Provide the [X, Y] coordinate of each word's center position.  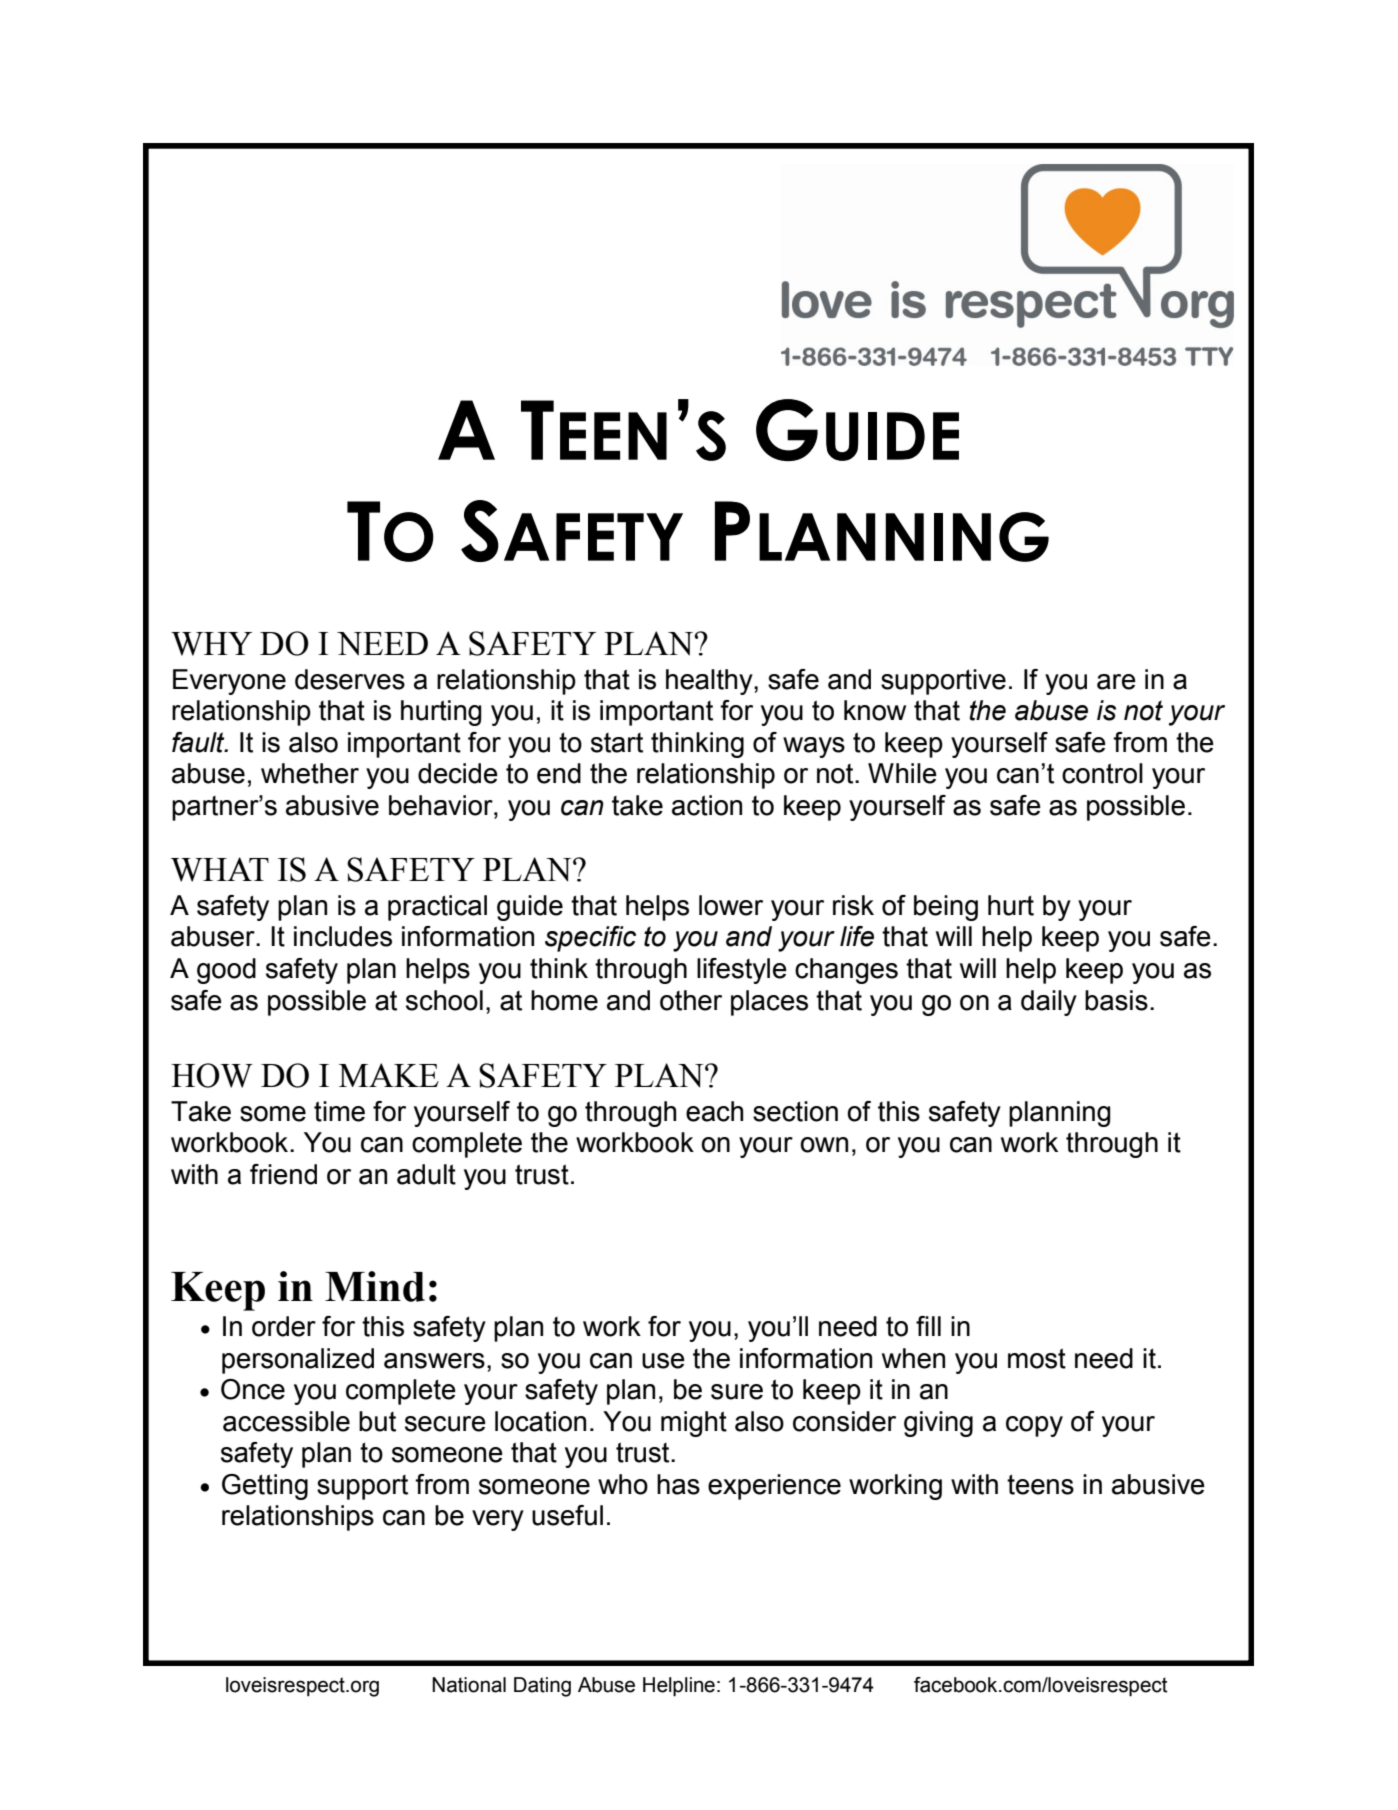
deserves [350, 679]
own [824, 1145]
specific [590, 939]
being [946, 908]
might [694, 1424]
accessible [286, 1421]
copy [1034, 1426]
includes [343, 936]
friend [283, 1174]
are [1116, 682]
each [714, 1111]
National [469, 1685]
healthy [710, 682]
